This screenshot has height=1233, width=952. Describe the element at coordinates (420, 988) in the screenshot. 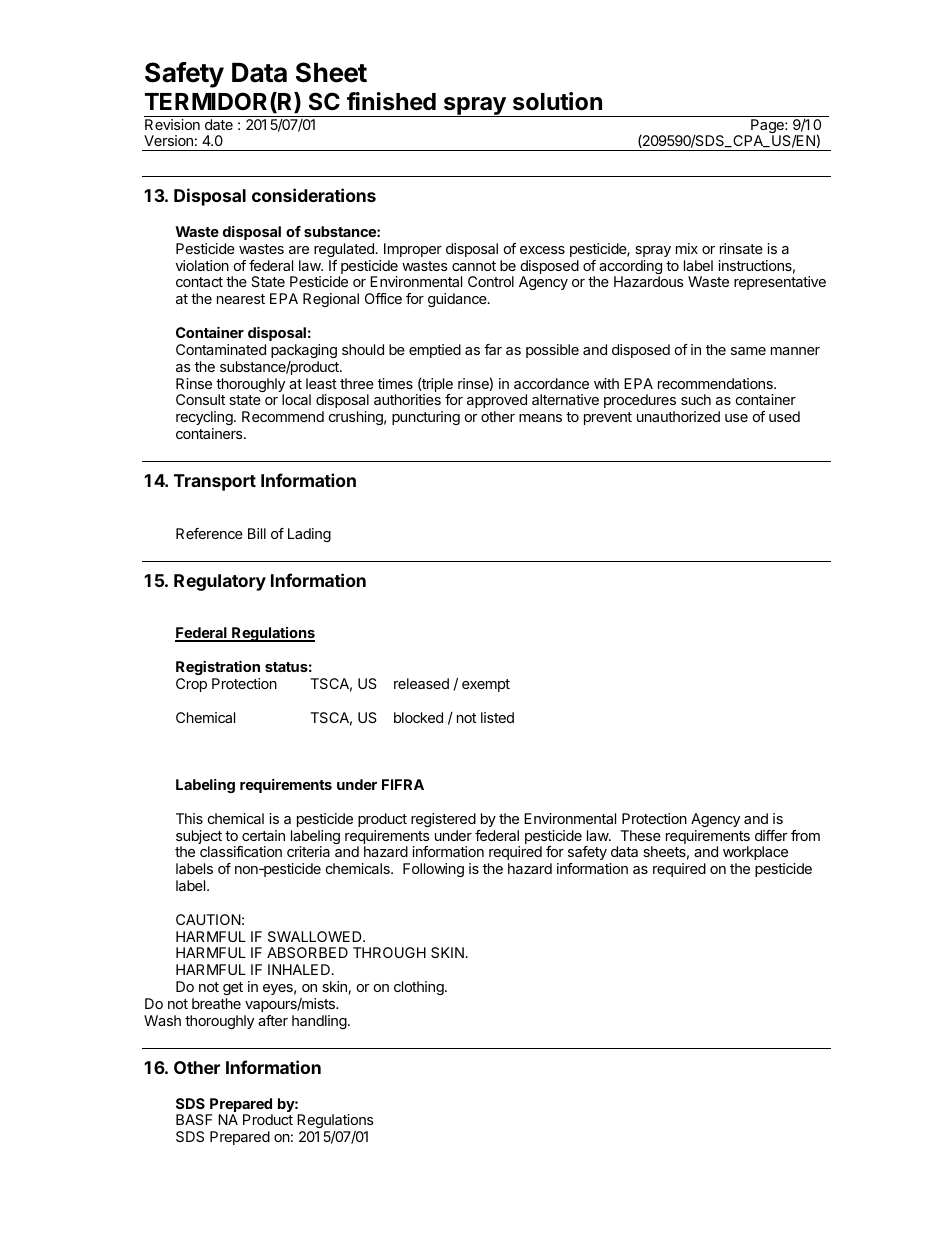

I see `clothing` at that location.
